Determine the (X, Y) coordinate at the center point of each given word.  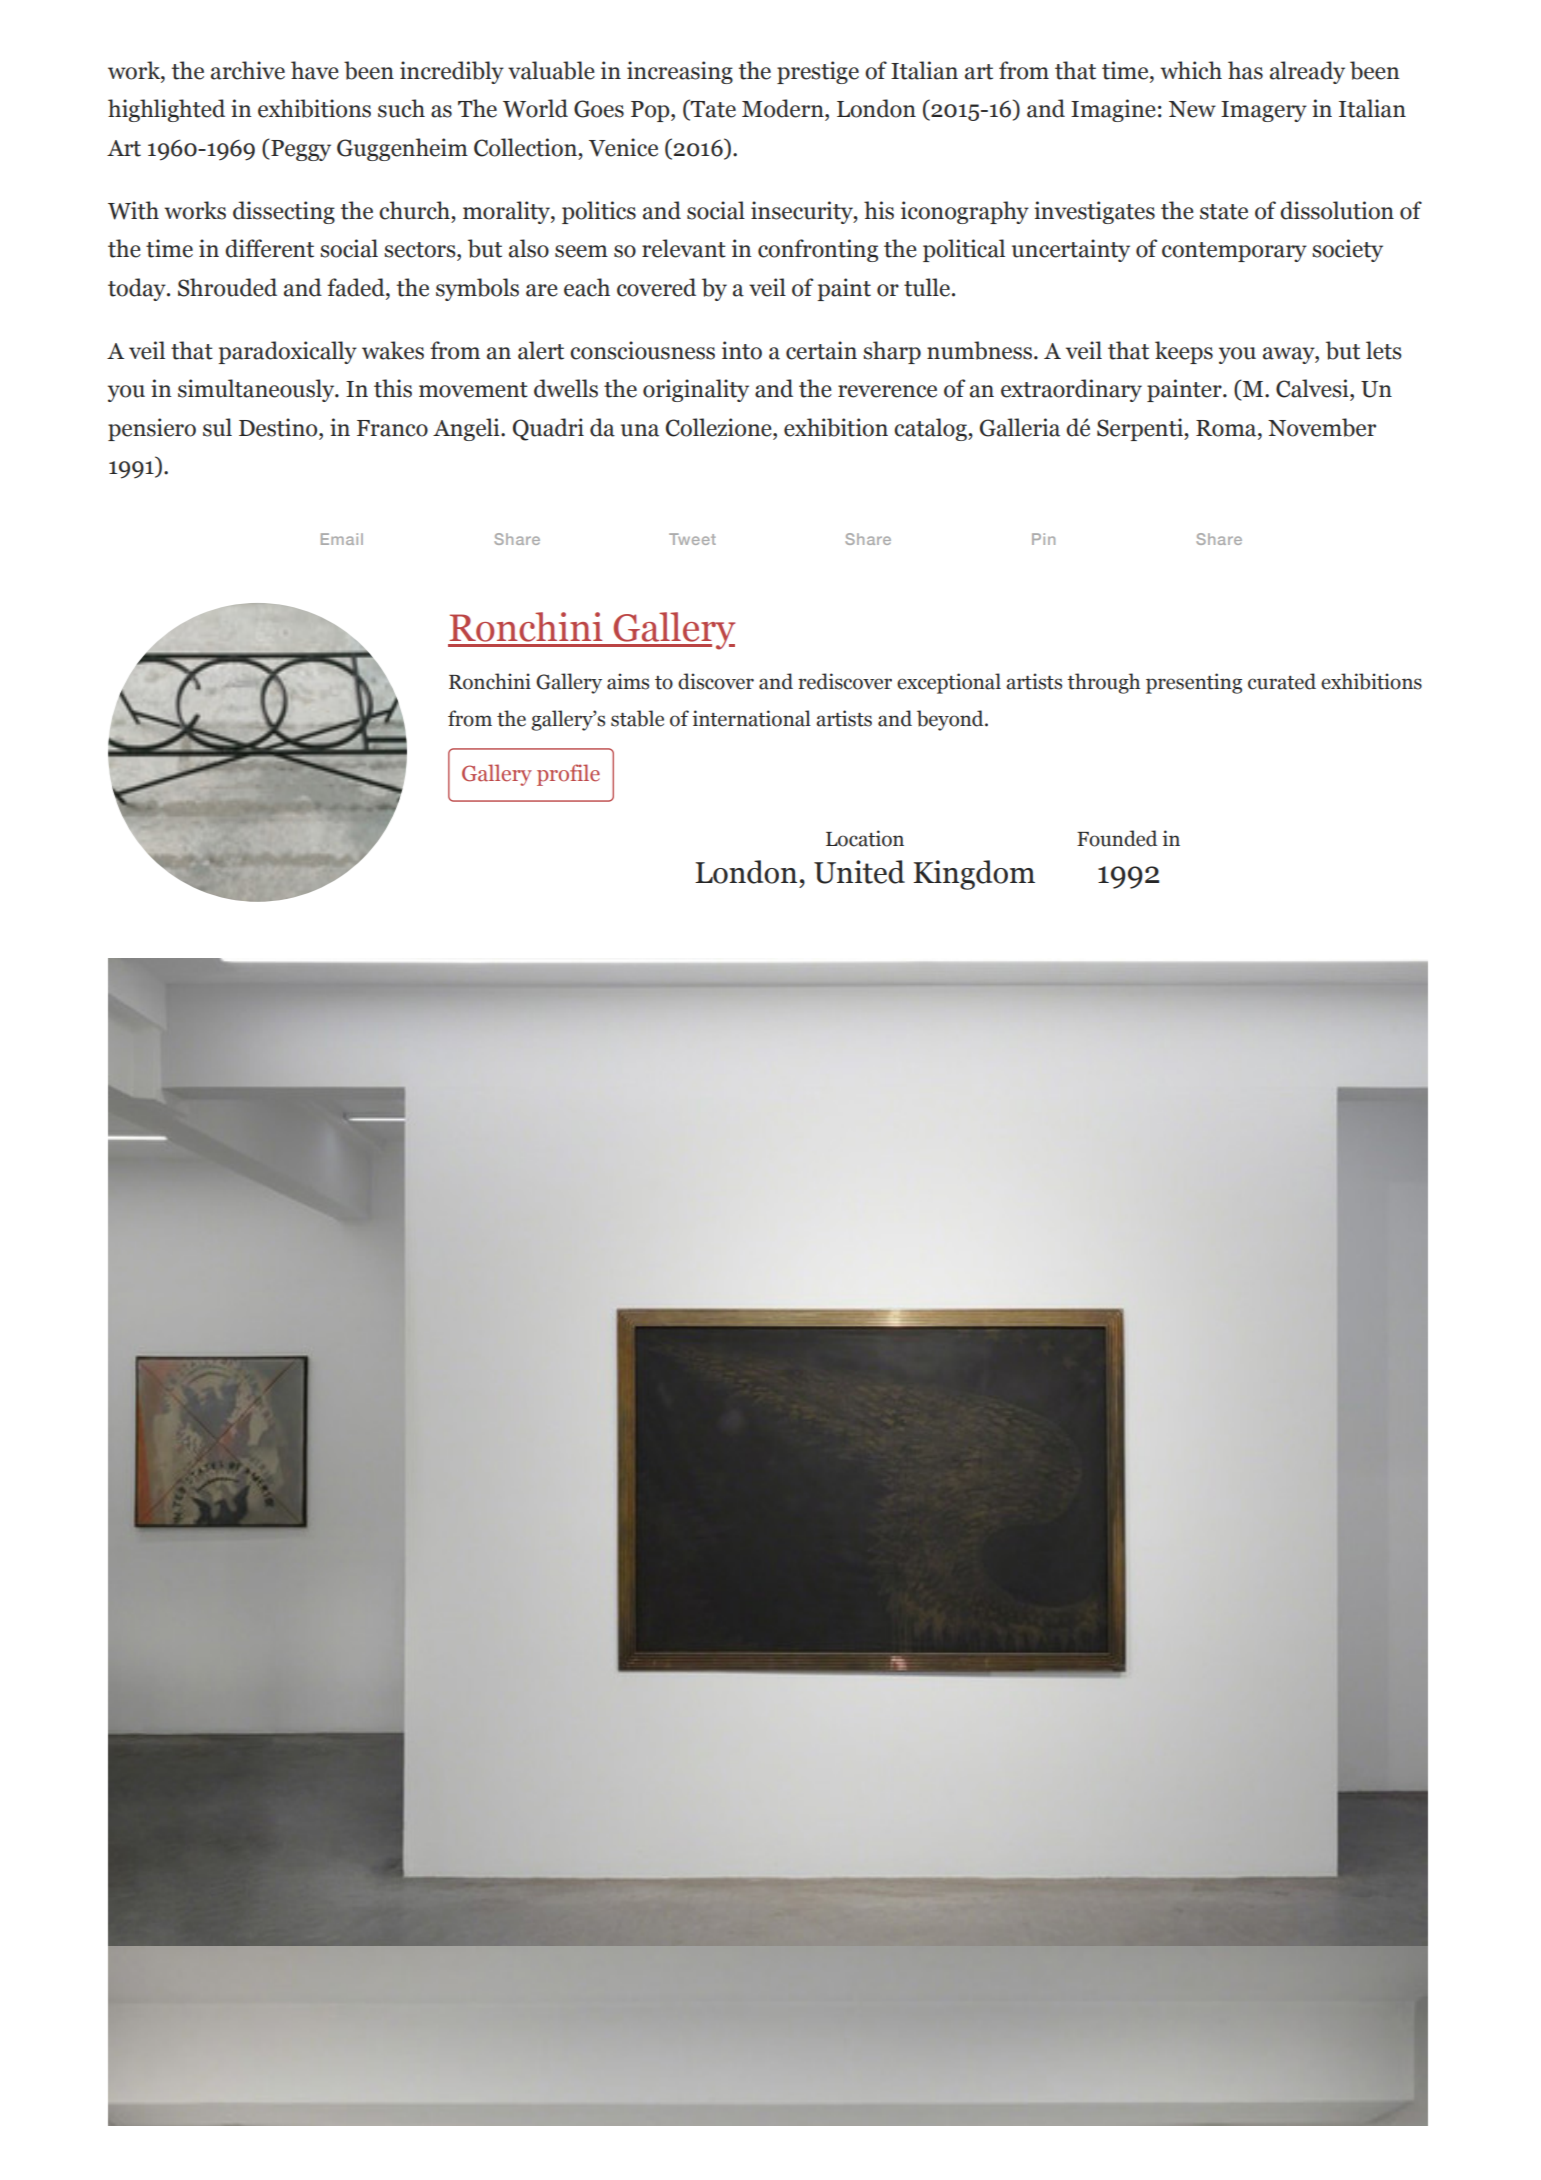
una (640, 430)
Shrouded (227, 287)
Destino (279, 427)
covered (656, 287)
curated (1282, 681)
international (752, 718)
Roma (1227, 428)
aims (628, 681)
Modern (784, 108)
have (315, 70)
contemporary (1234, 252)
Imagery (1264, 111)
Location (865, 838)
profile (568, 775)
